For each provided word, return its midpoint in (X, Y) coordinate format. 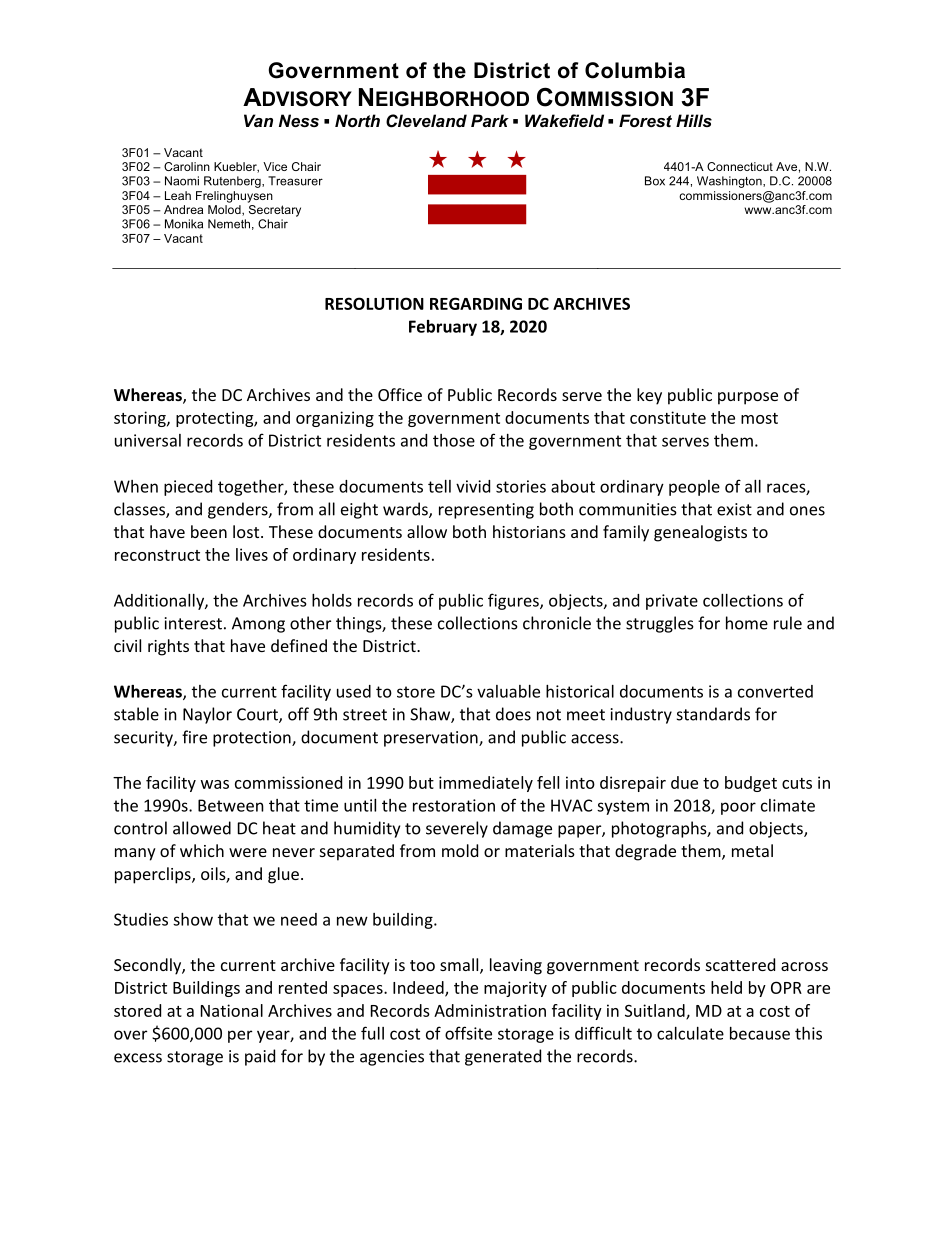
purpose (748, 398)
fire (194, 737)
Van (258, 120)
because (760, 1033)
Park (490, 120)
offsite (468, 1033)
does (513, 714)
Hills (694, 120)
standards (713, 714)
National (232, 1010)
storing (141, 419)
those (454, 440)
